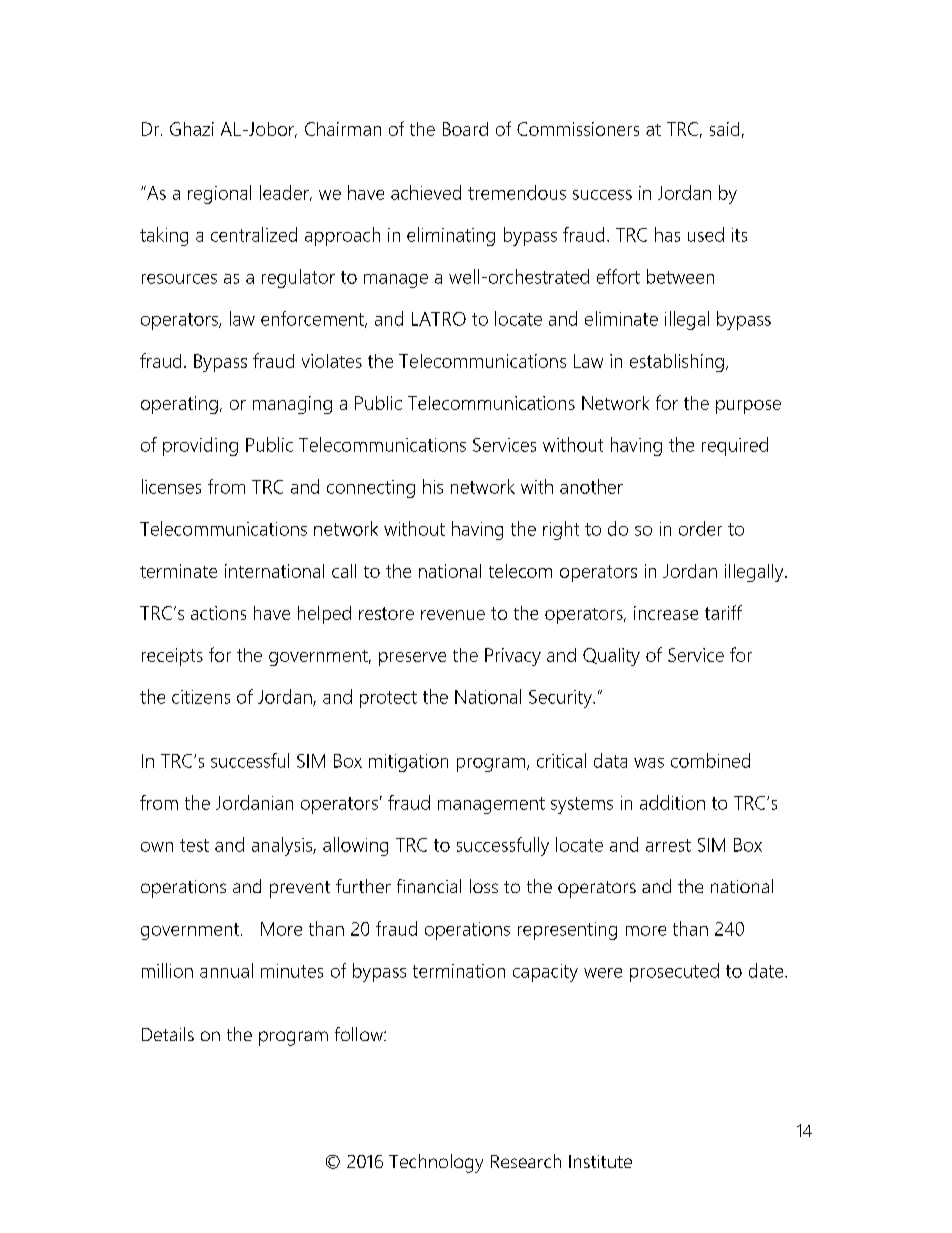  I want to click on actions, so click(218, 613).
